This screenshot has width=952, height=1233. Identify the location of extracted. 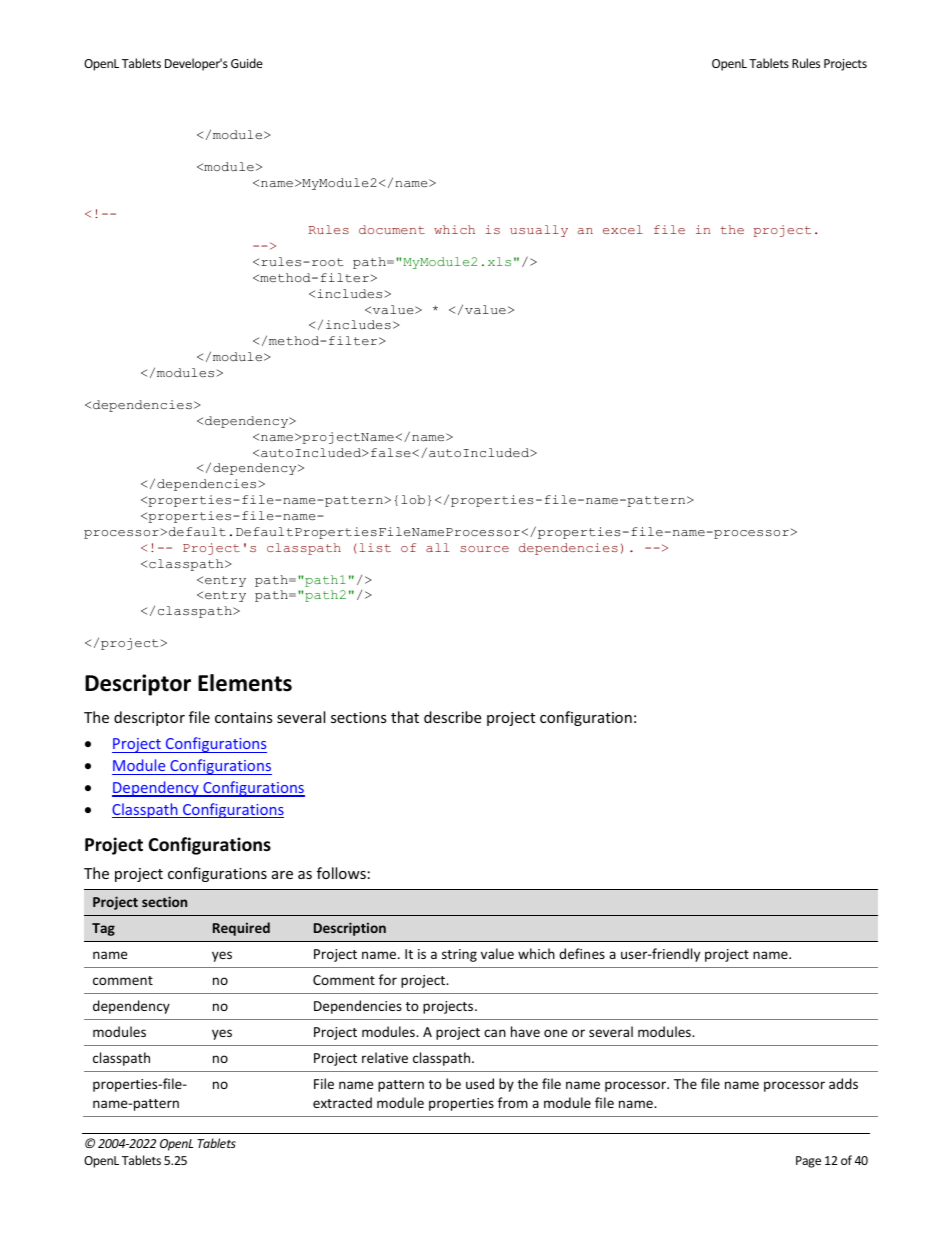
(342, 1102).
